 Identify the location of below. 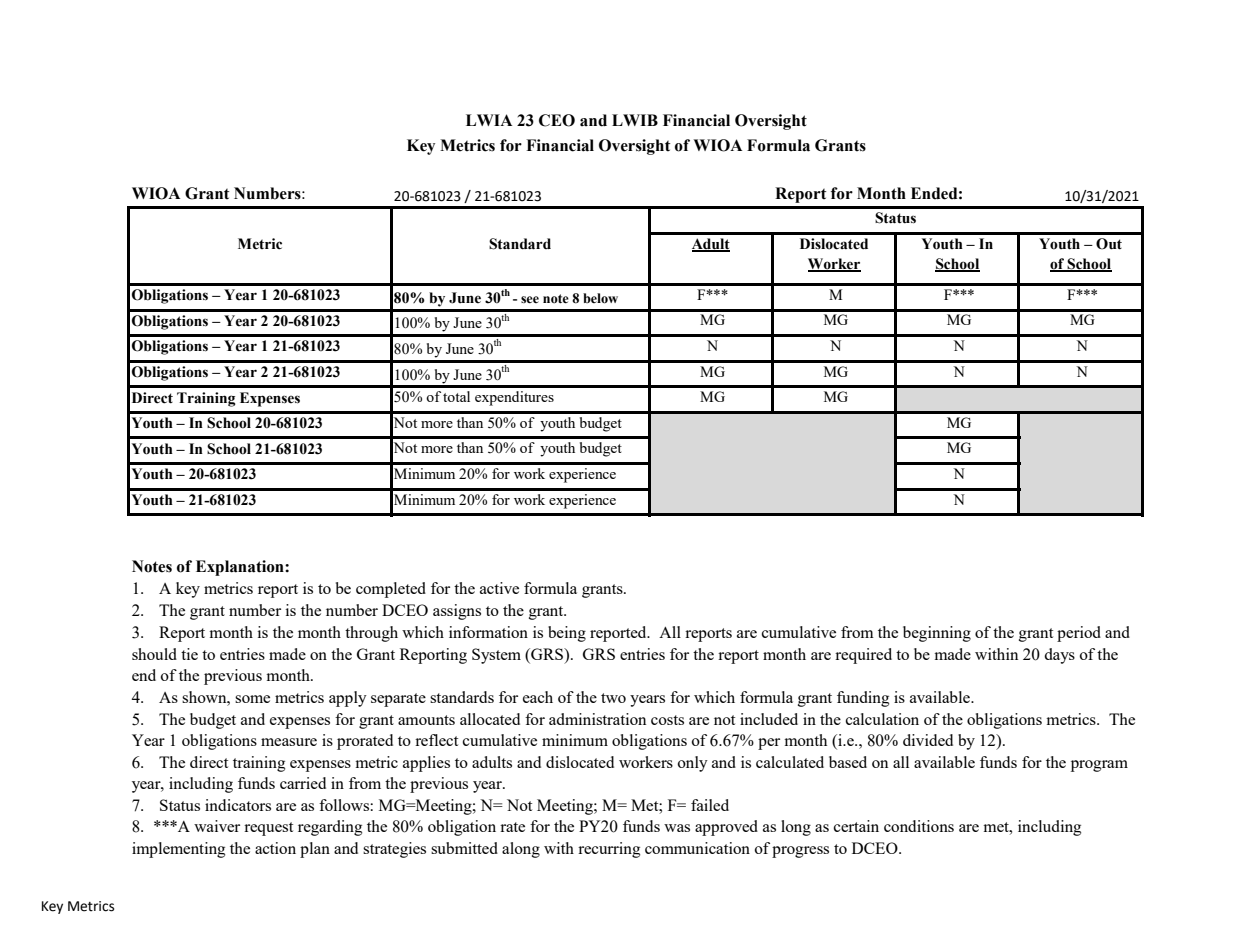
(600, 298).
